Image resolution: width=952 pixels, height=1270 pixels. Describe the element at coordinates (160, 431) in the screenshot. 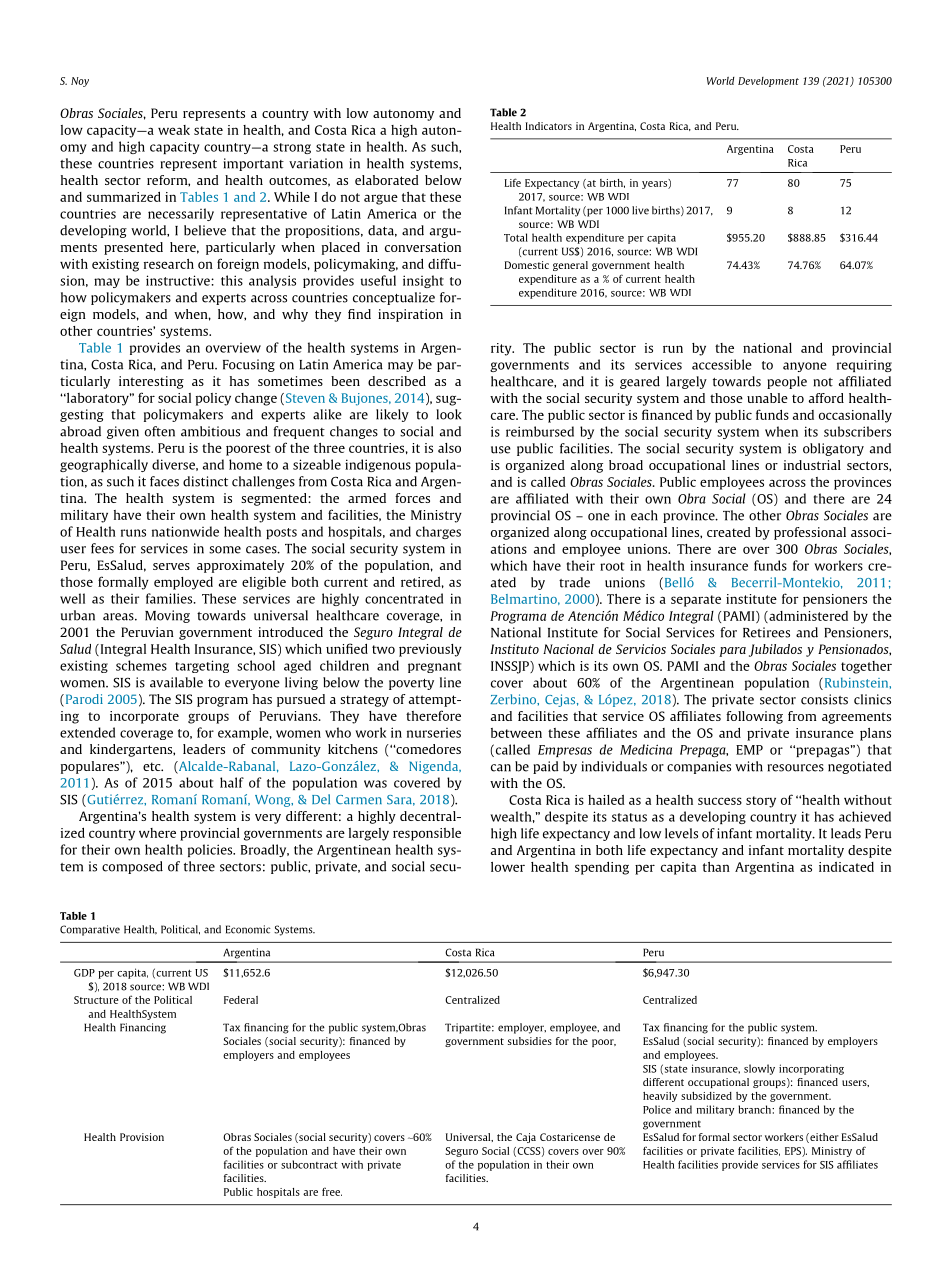

I see `often` at that location.
